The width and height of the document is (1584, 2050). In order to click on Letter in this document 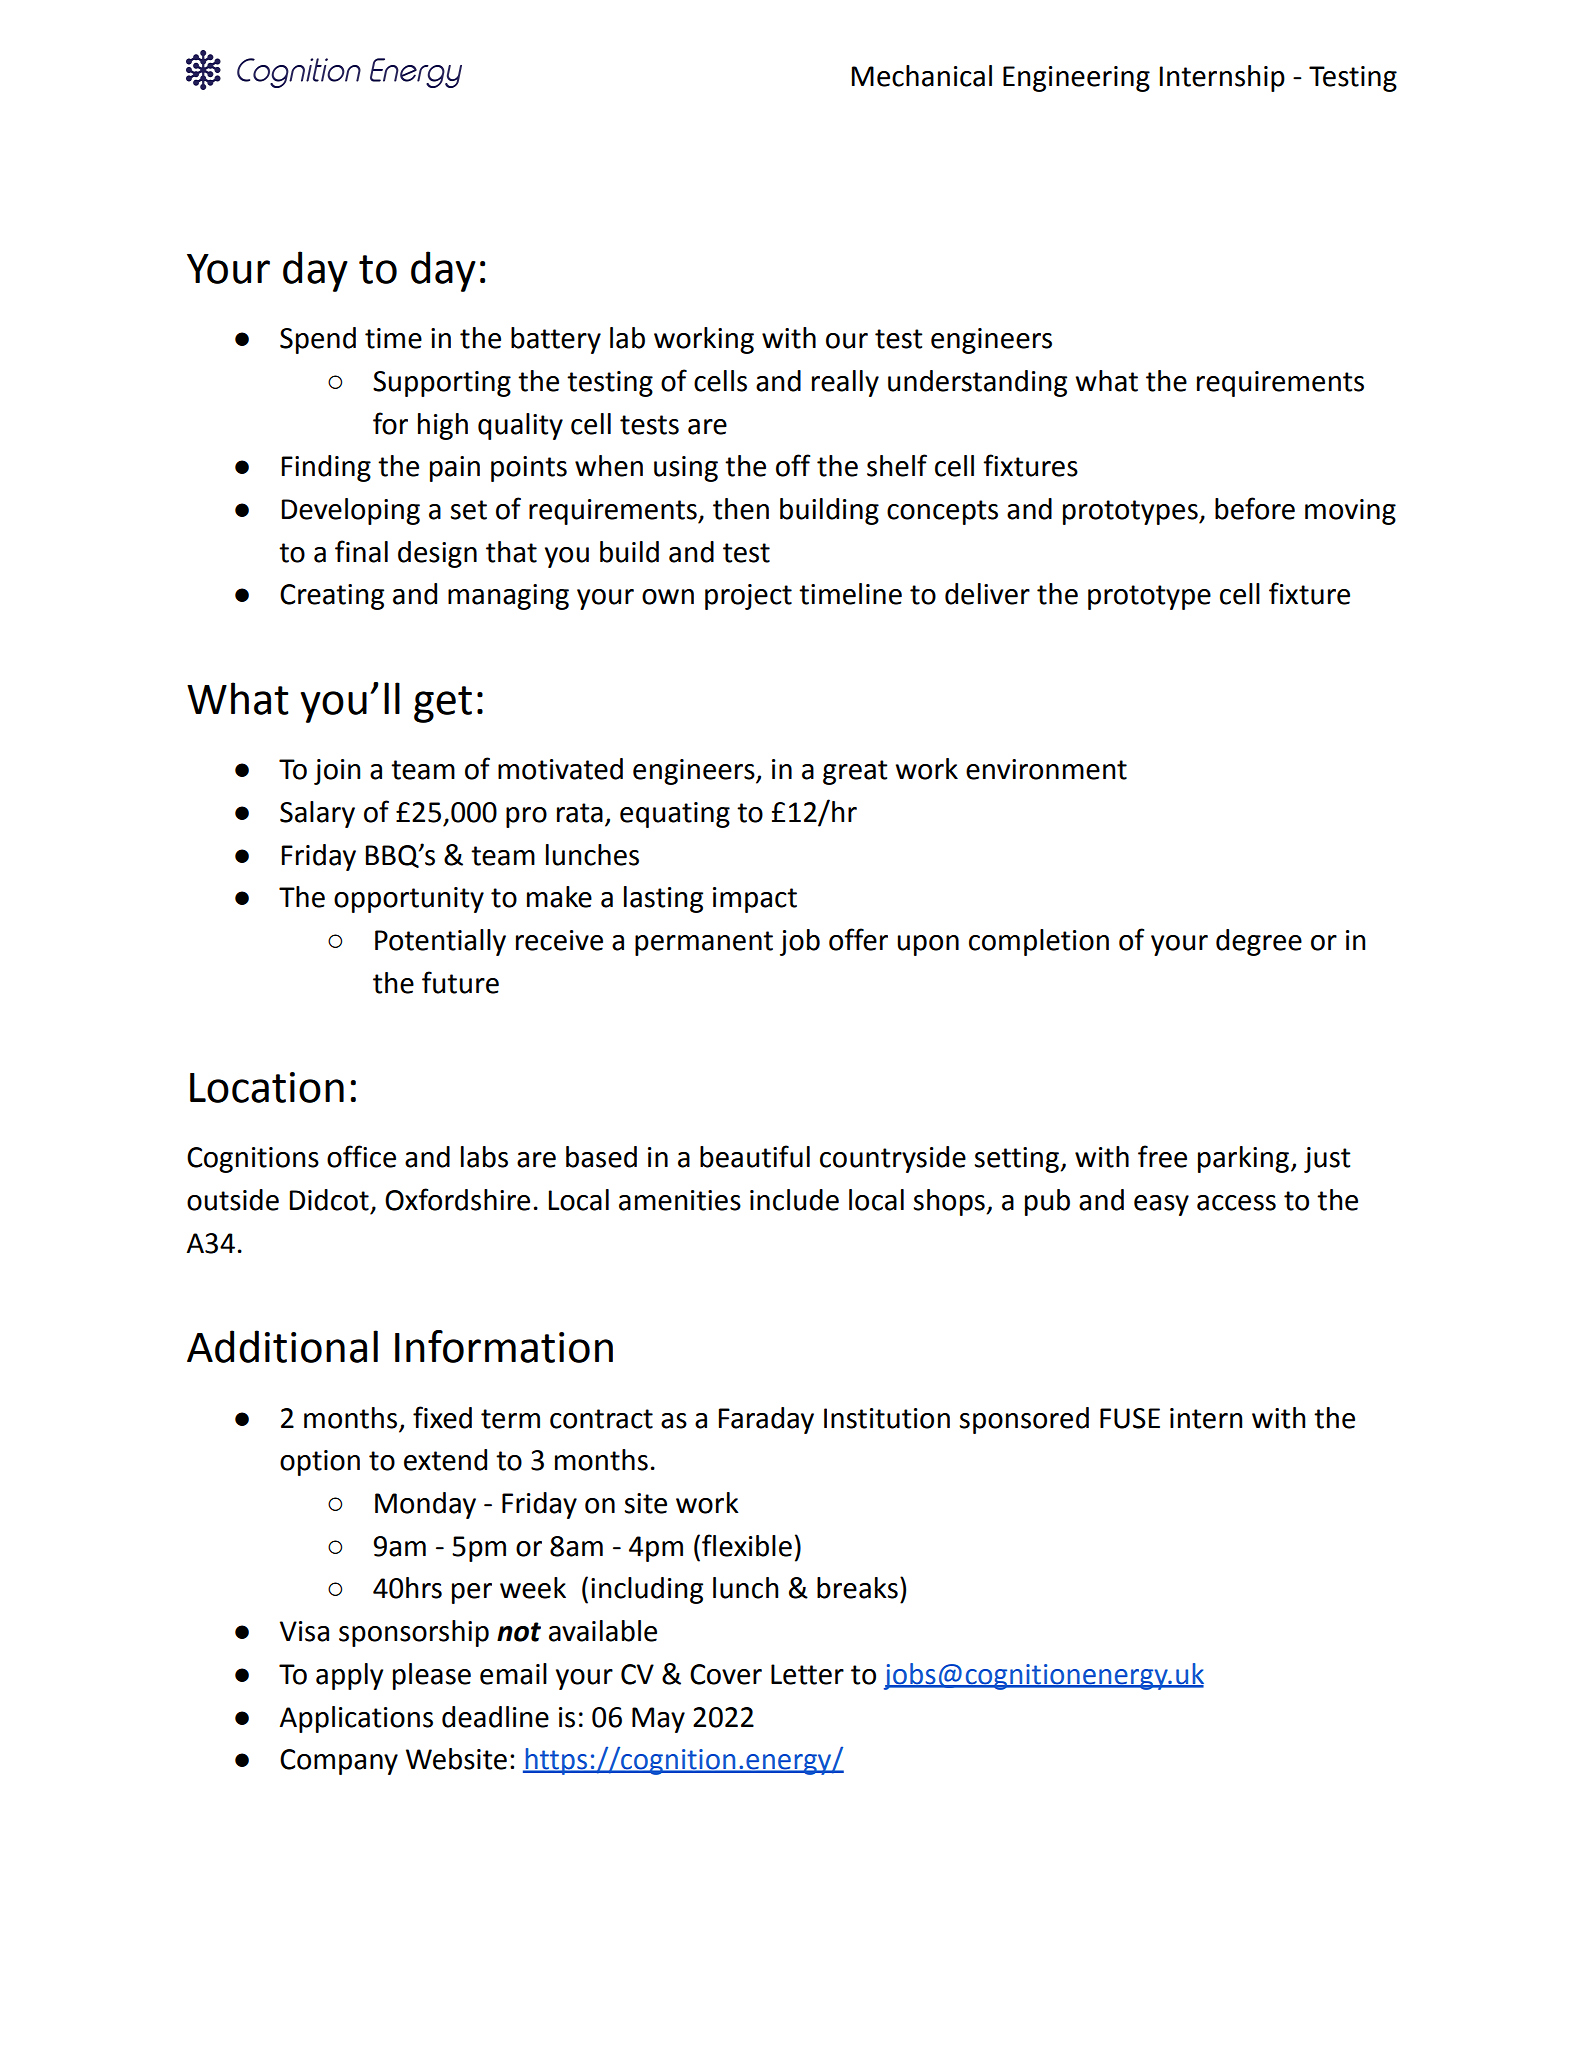, I will do `click(807, 1674)`.
